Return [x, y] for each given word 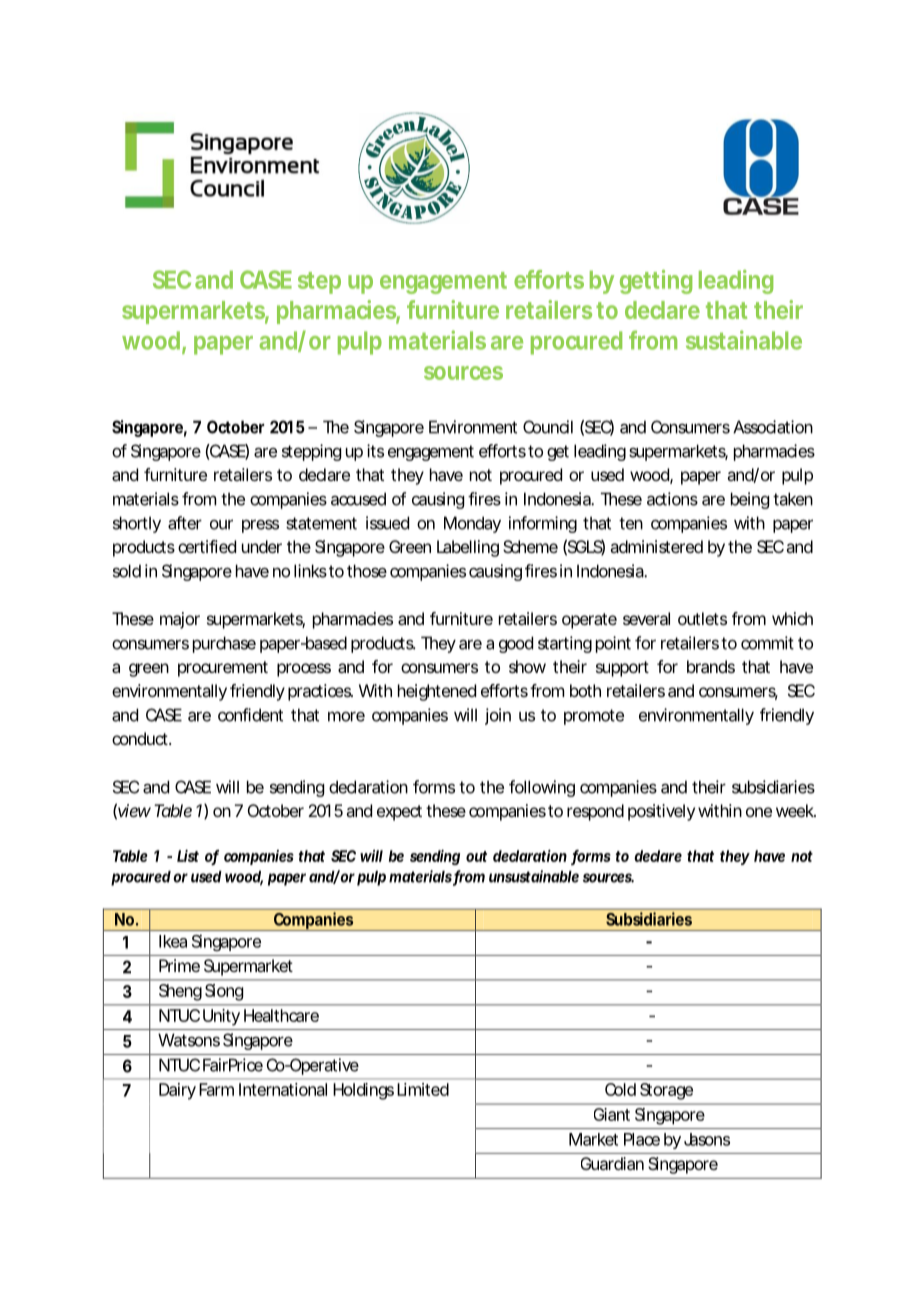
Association [773, 427]
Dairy [177, 1091]
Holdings [363, 1091]
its [375, 451]
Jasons [707, 1139]
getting [656, 282]
